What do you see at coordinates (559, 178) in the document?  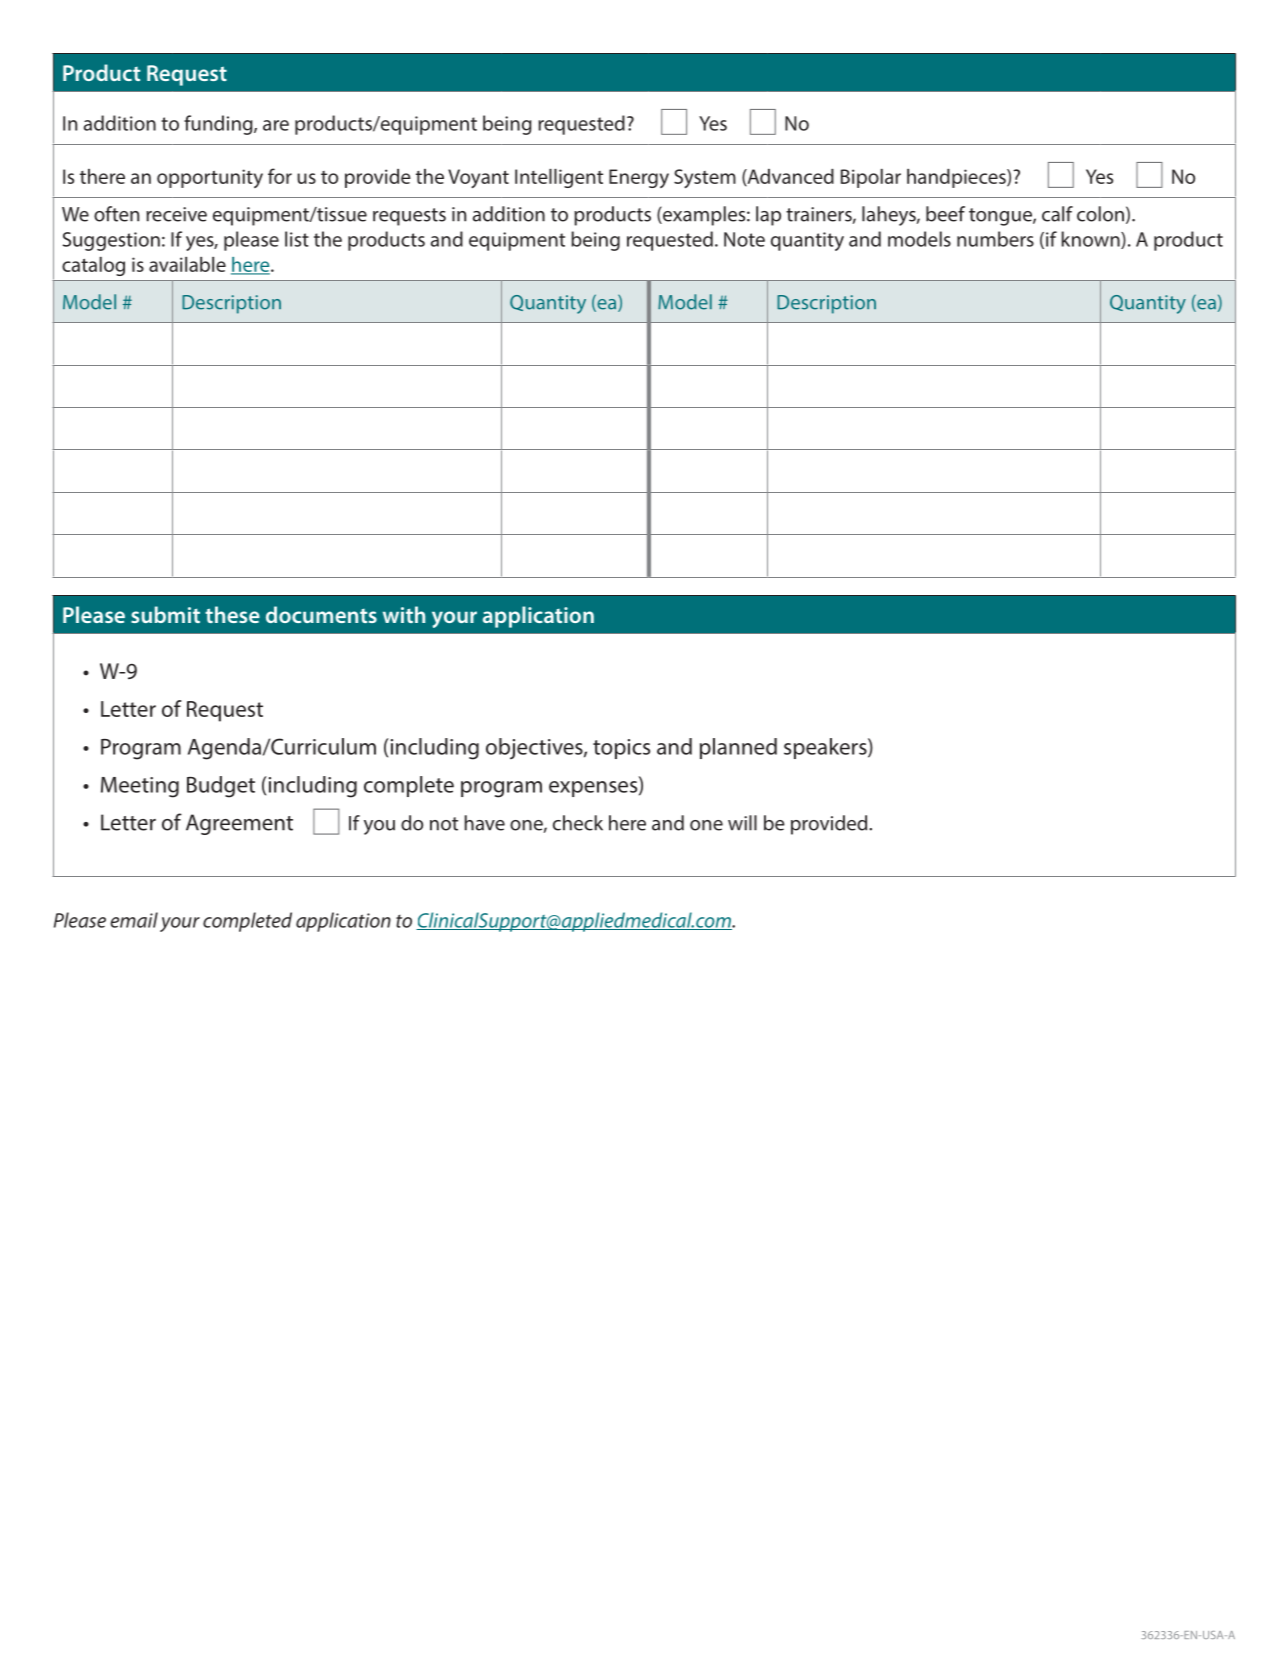 I see `Intelligent` at bounding box center [559, 178].
